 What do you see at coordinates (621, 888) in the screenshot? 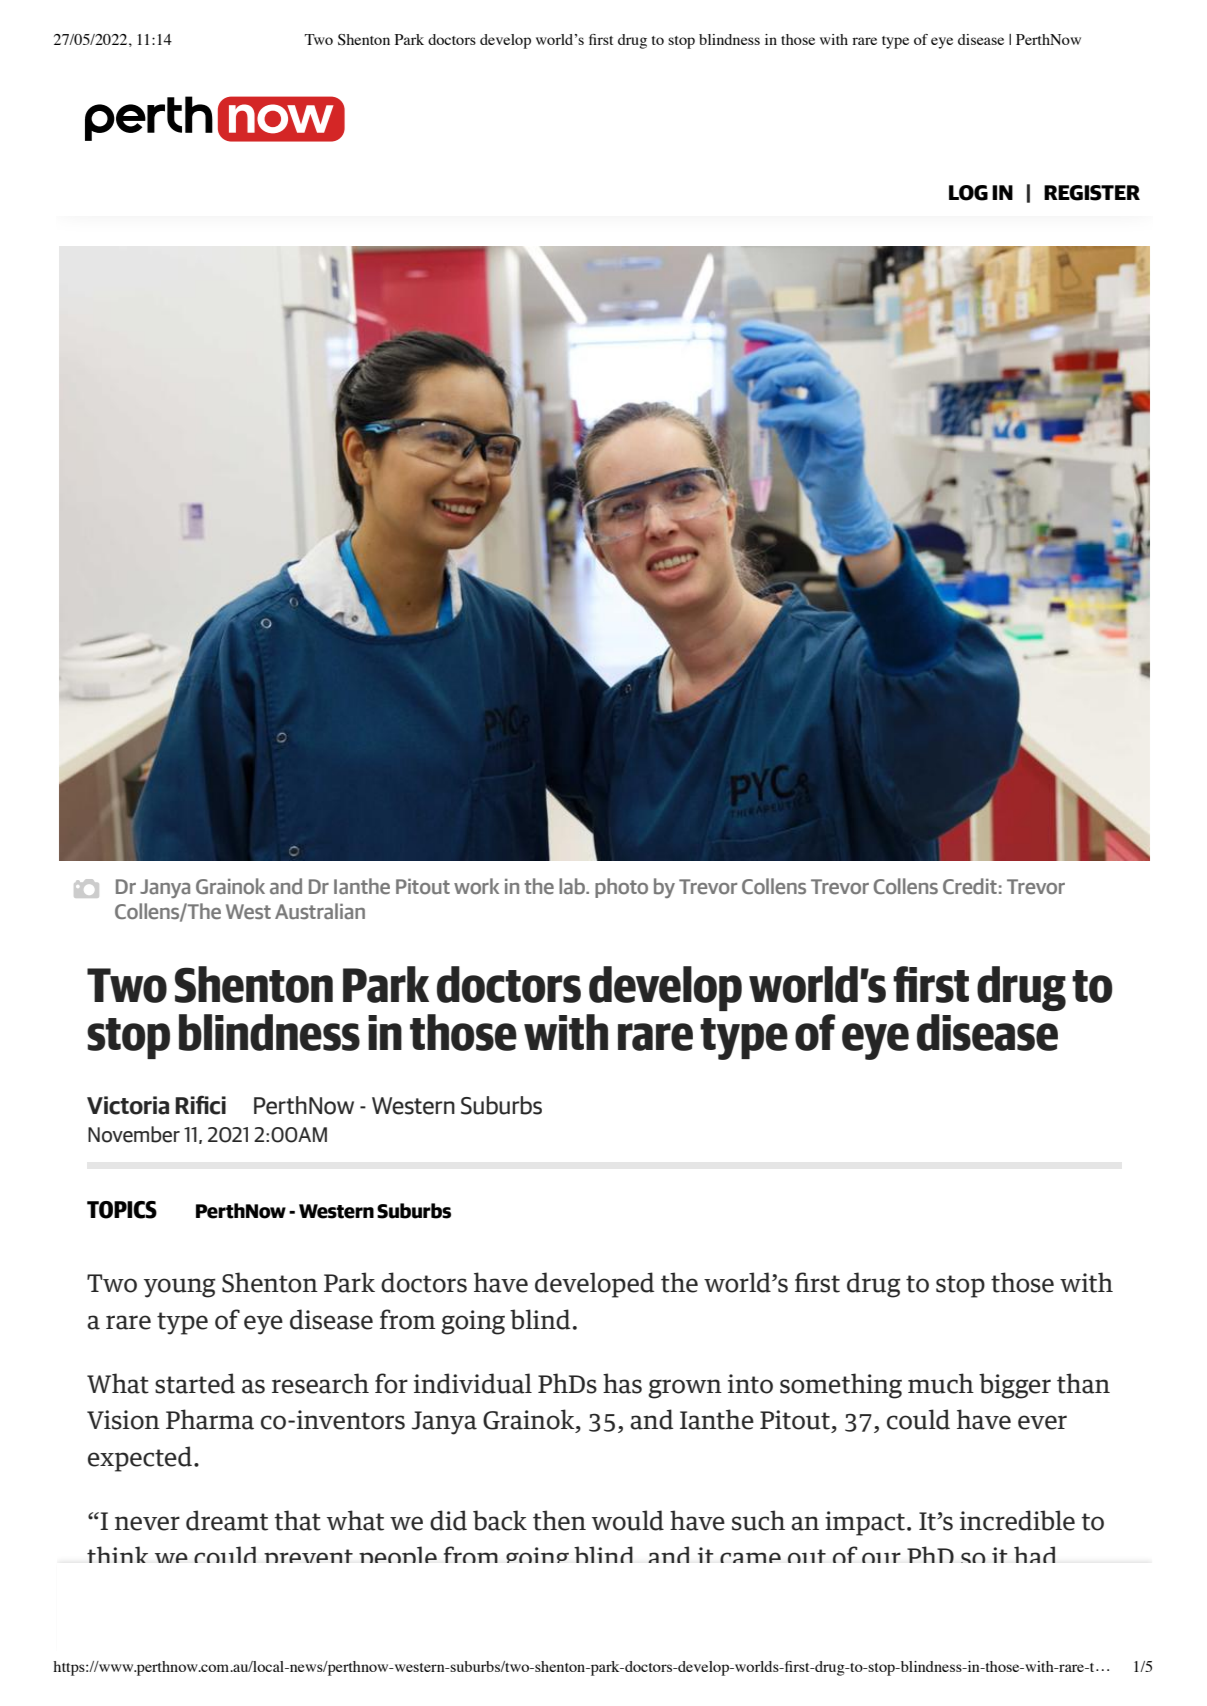
I see `photo` at bounding box center [621, 888].
